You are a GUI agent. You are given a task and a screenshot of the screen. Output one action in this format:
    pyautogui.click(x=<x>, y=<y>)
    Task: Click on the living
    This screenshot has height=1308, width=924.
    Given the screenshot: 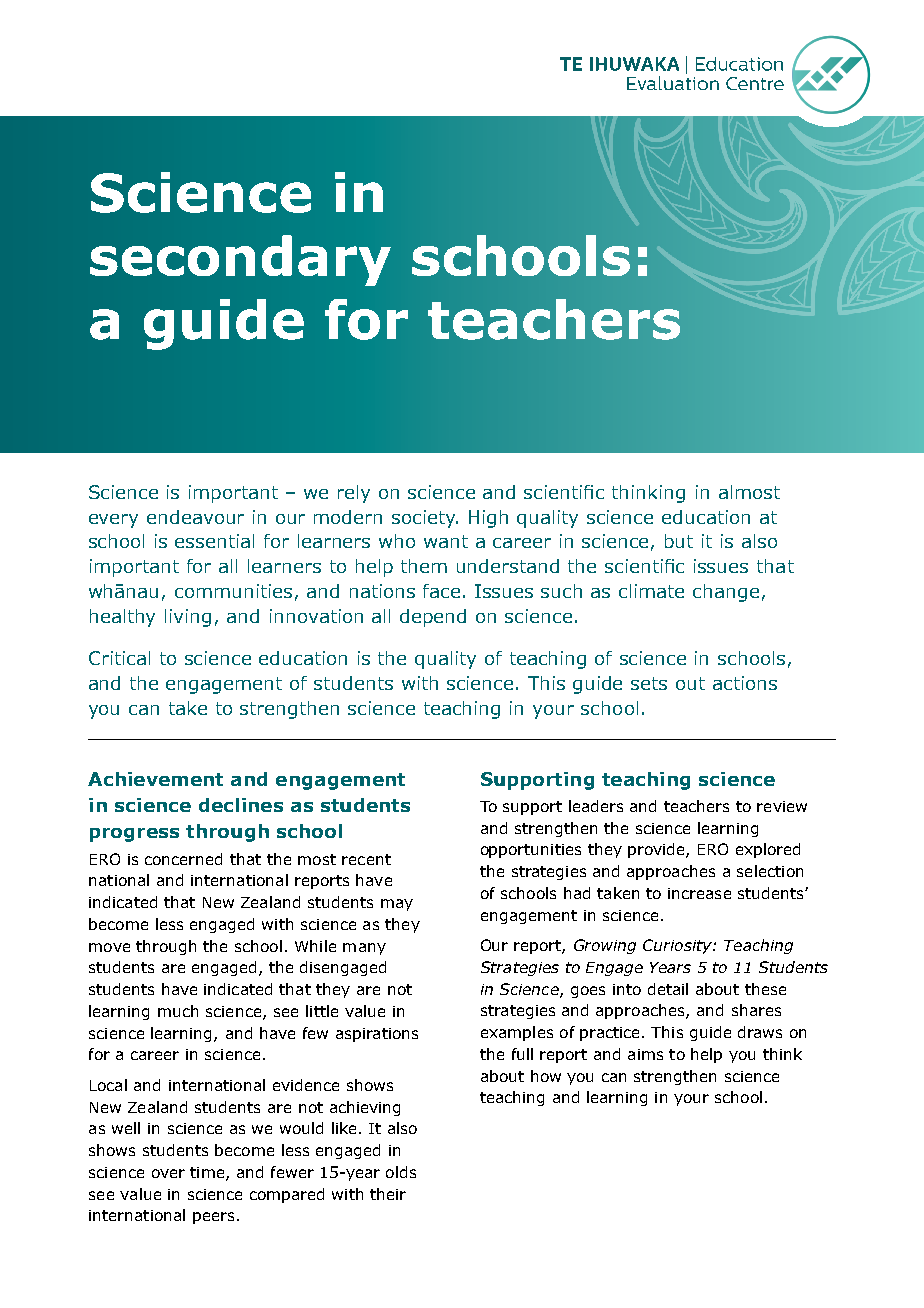 What is the action you would take?
    pyautogui.click(x=188, y=618)
